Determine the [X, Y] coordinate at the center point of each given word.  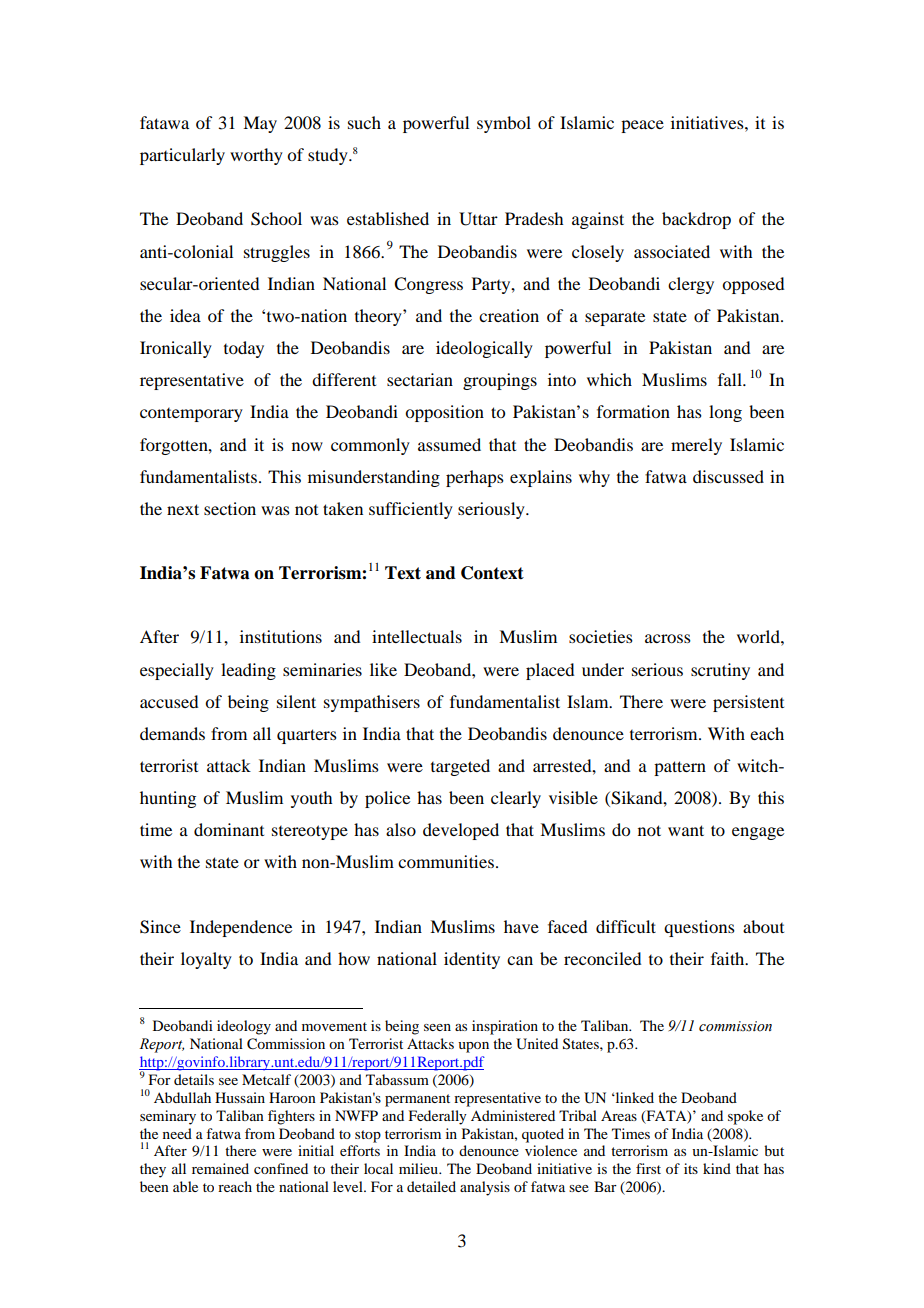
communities [446, 861]
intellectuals [417, 636]
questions [699, 928]
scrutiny [720, 671]
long [725, 413]
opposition [444, 413]
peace [642, 126]
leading [248, 671]
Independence [241, 928]
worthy [256, 156]
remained [220, 1168]
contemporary [191, 415]
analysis [485, 1188]
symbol [504, 124]
